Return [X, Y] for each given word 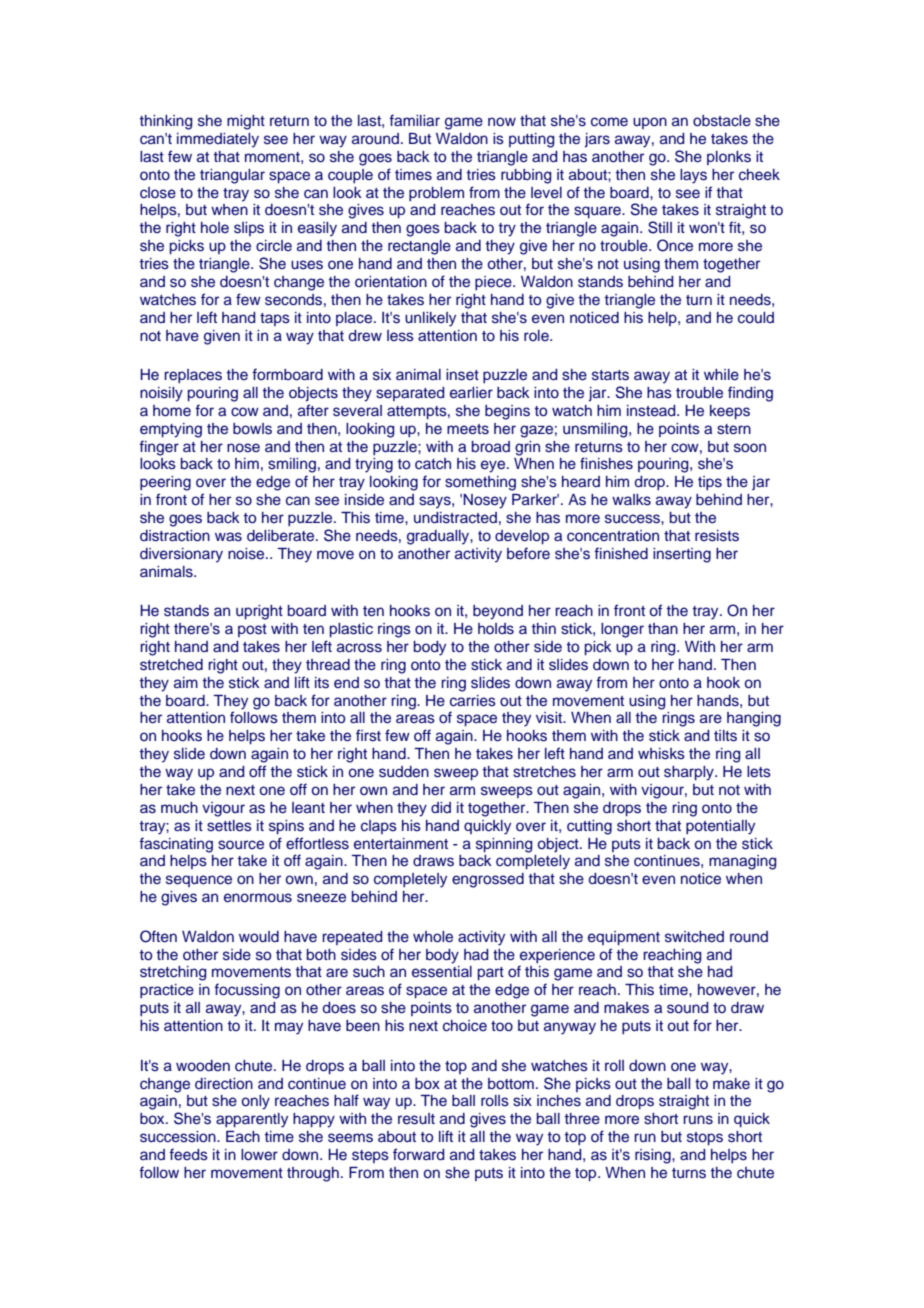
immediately [218, 140]
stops [705, 1138]
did [441, 807]
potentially [720, 827]
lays [693, 176]
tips [710, 483]
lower [259, 1154]
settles [229, 826]
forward [418, 1154]
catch [433, 463]
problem [436, 194]
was [228, 537]
